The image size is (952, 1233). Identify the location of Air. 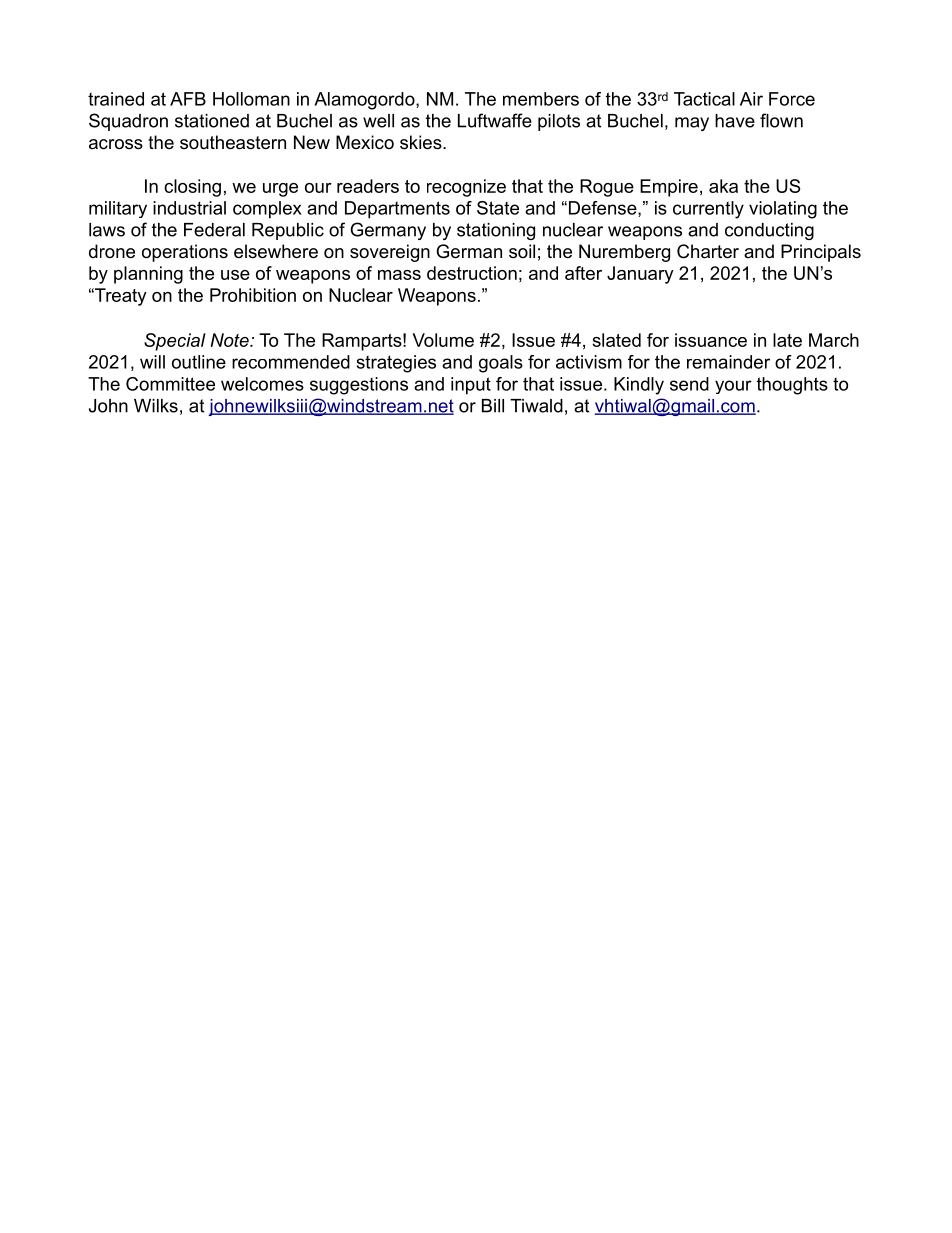
(751, 99).
